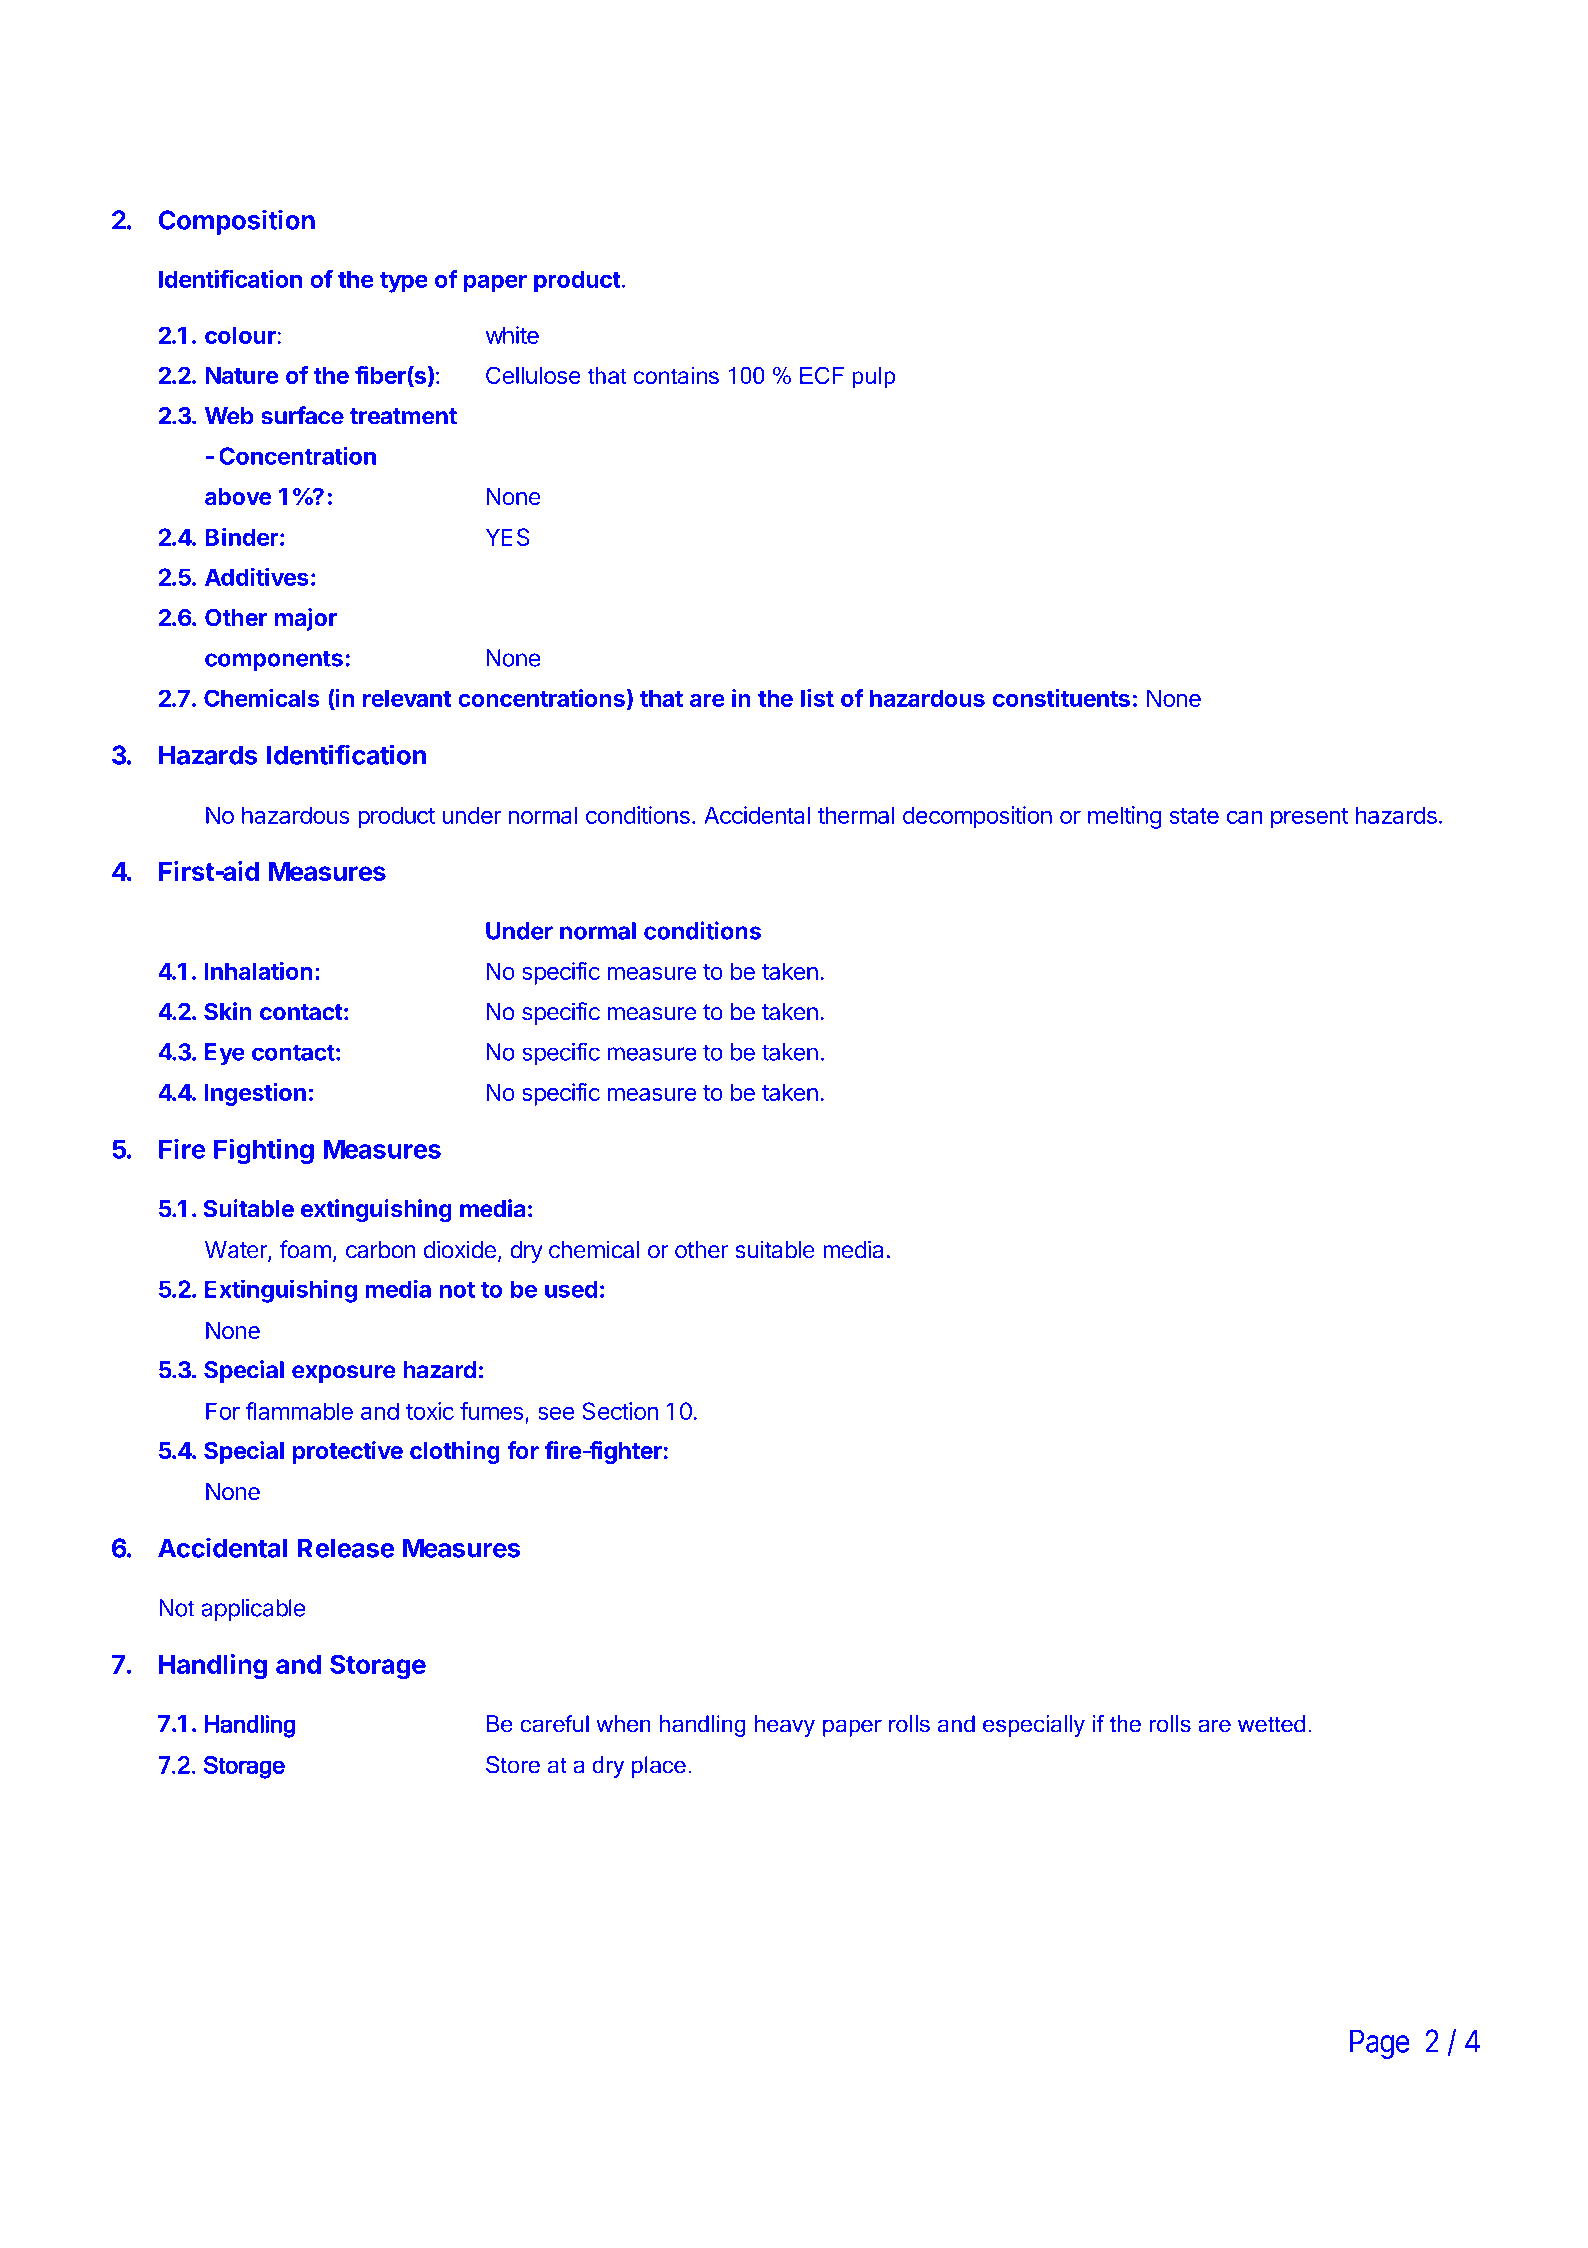  Describe the element at coordinates (856, 815) in the screenshot. I see `thermal` at that location.
